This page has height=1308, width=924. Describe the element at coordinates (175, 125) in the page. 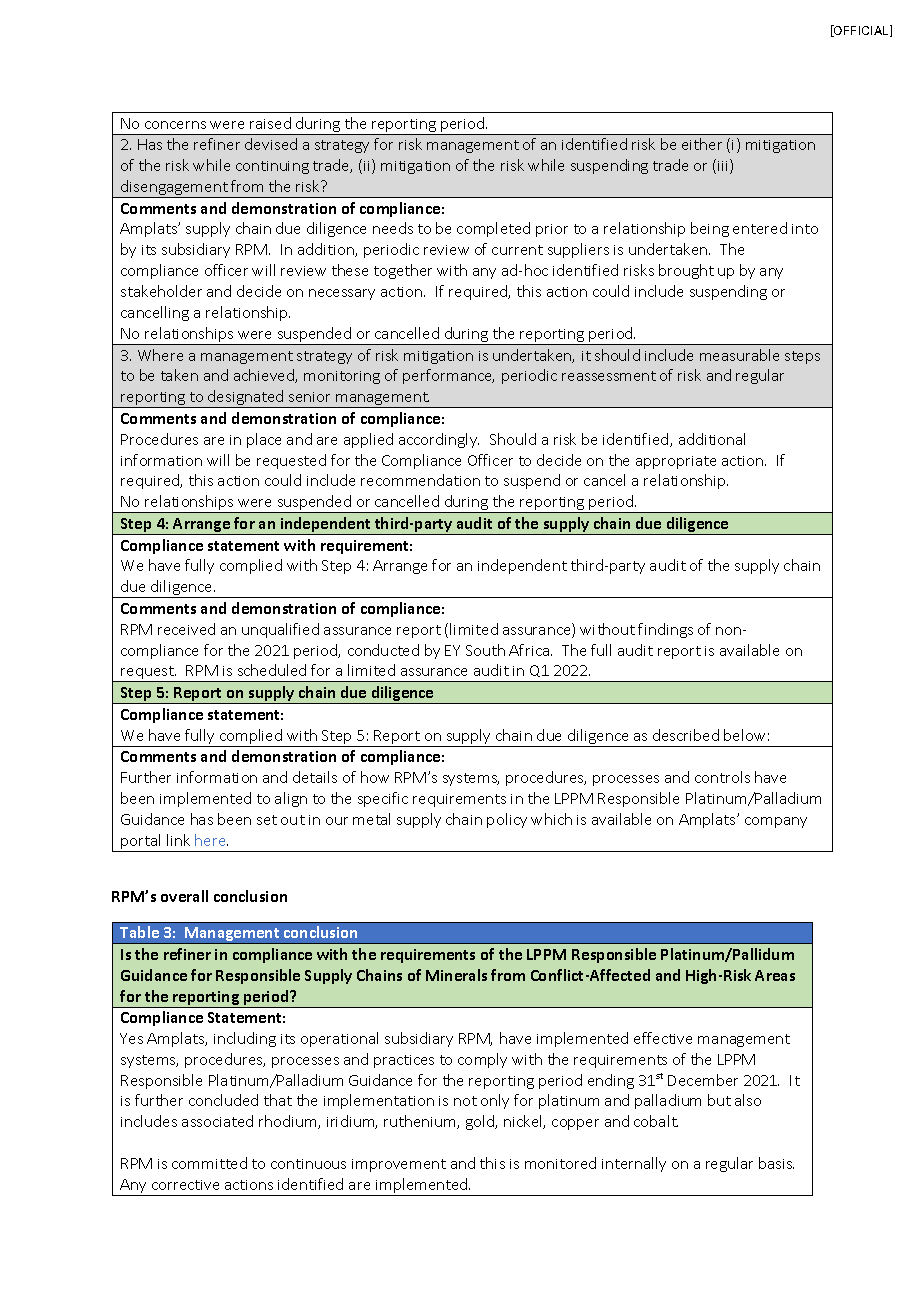

I see `concerns` at that location.
